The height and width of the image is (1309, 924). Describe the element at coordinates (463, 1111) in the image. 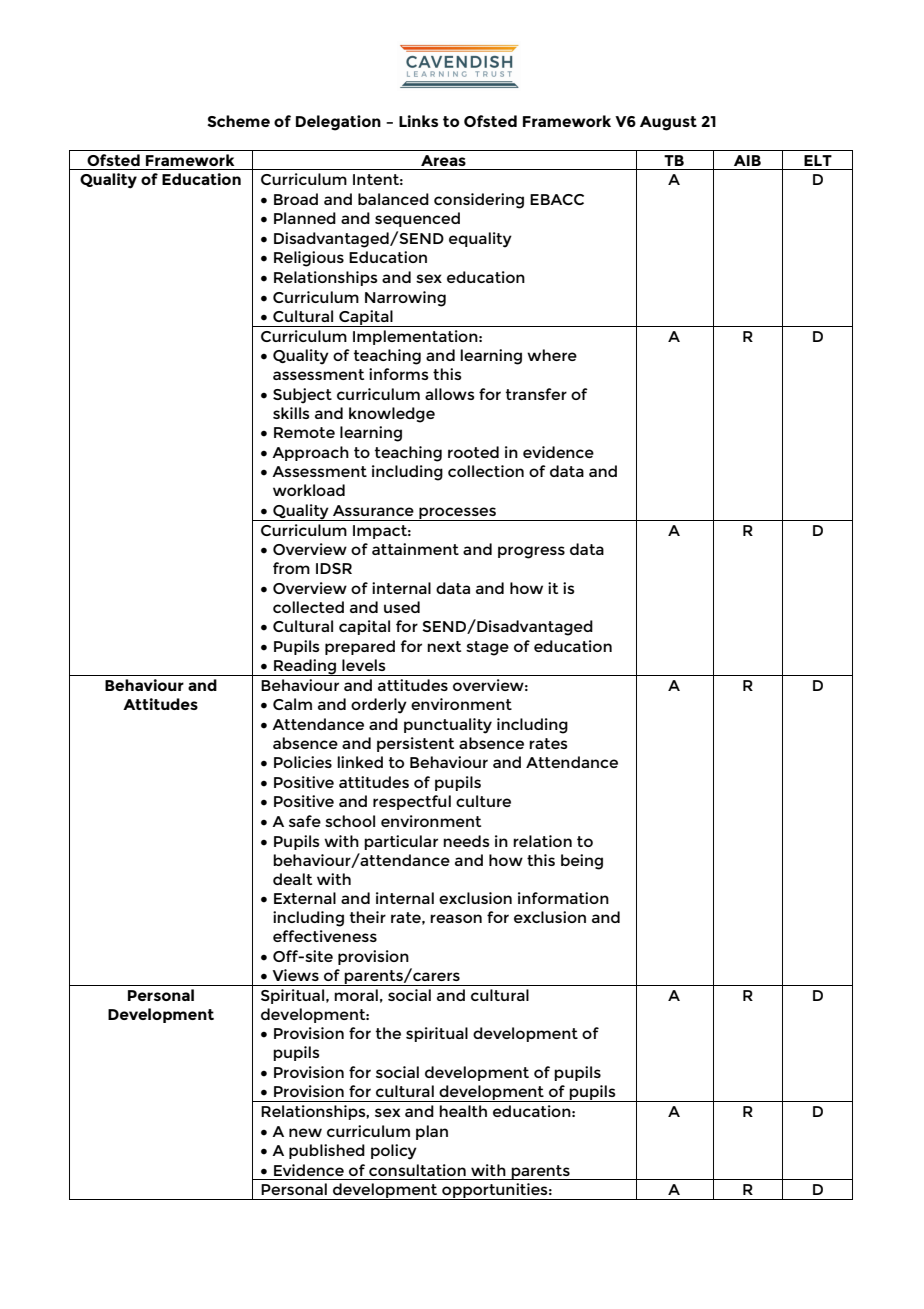

I see `health` at that location.
